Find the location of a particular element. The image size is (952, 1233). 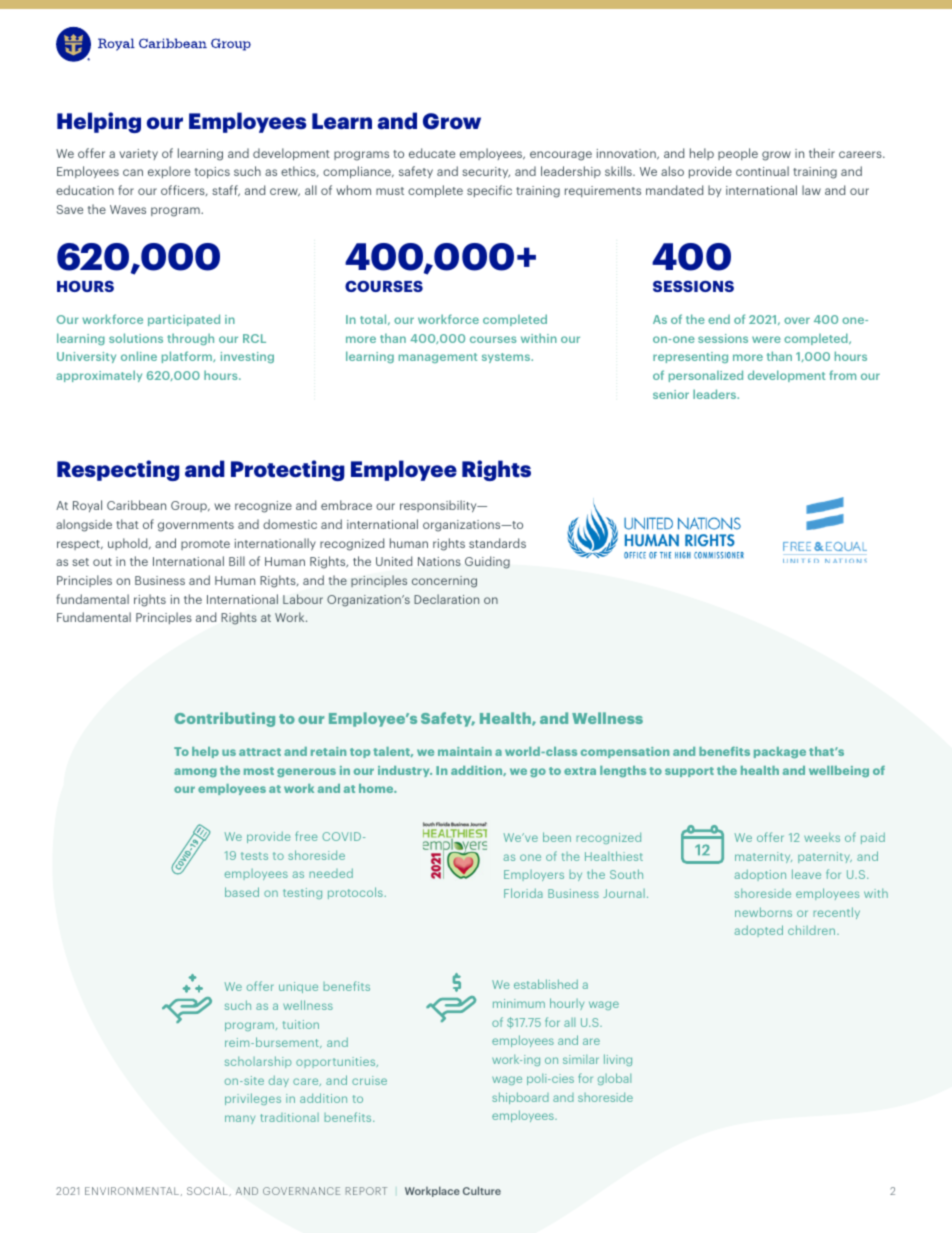

from is located at coordinates (842, 375).
